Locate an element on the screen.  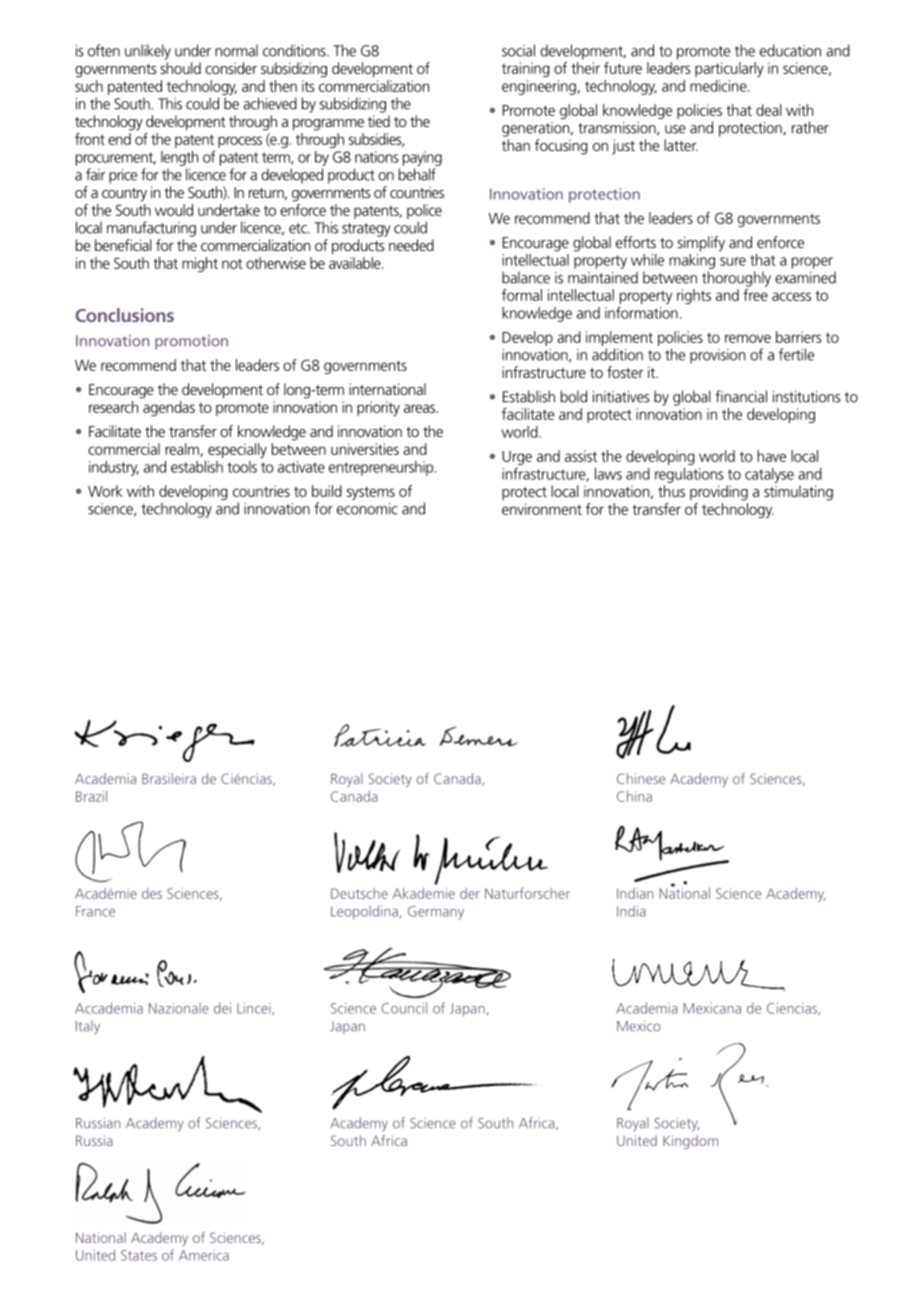
should is located at coordinates (180, 68).
